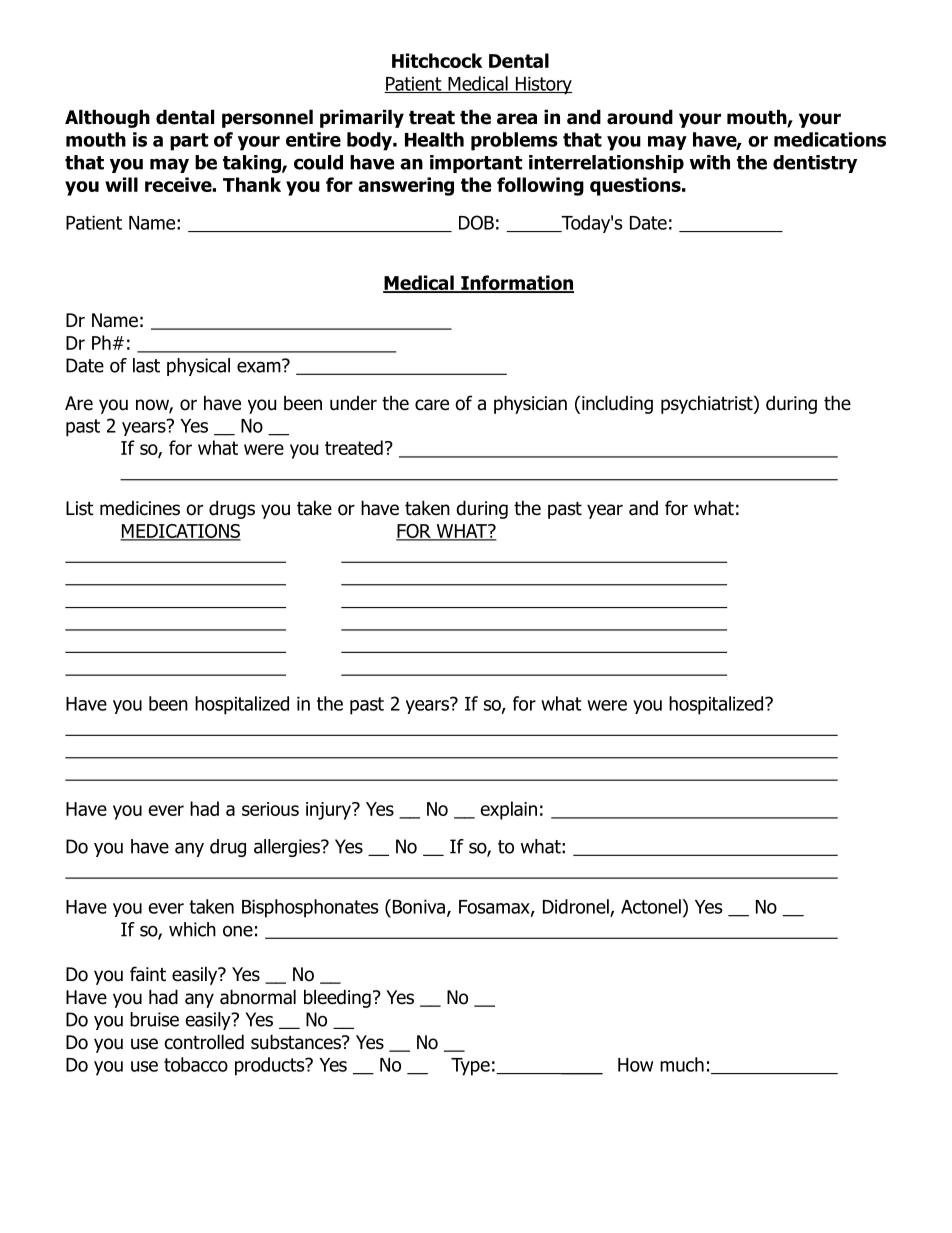  Describe the element at coordinates (640, 117) in the document. I see `around` at that location.
